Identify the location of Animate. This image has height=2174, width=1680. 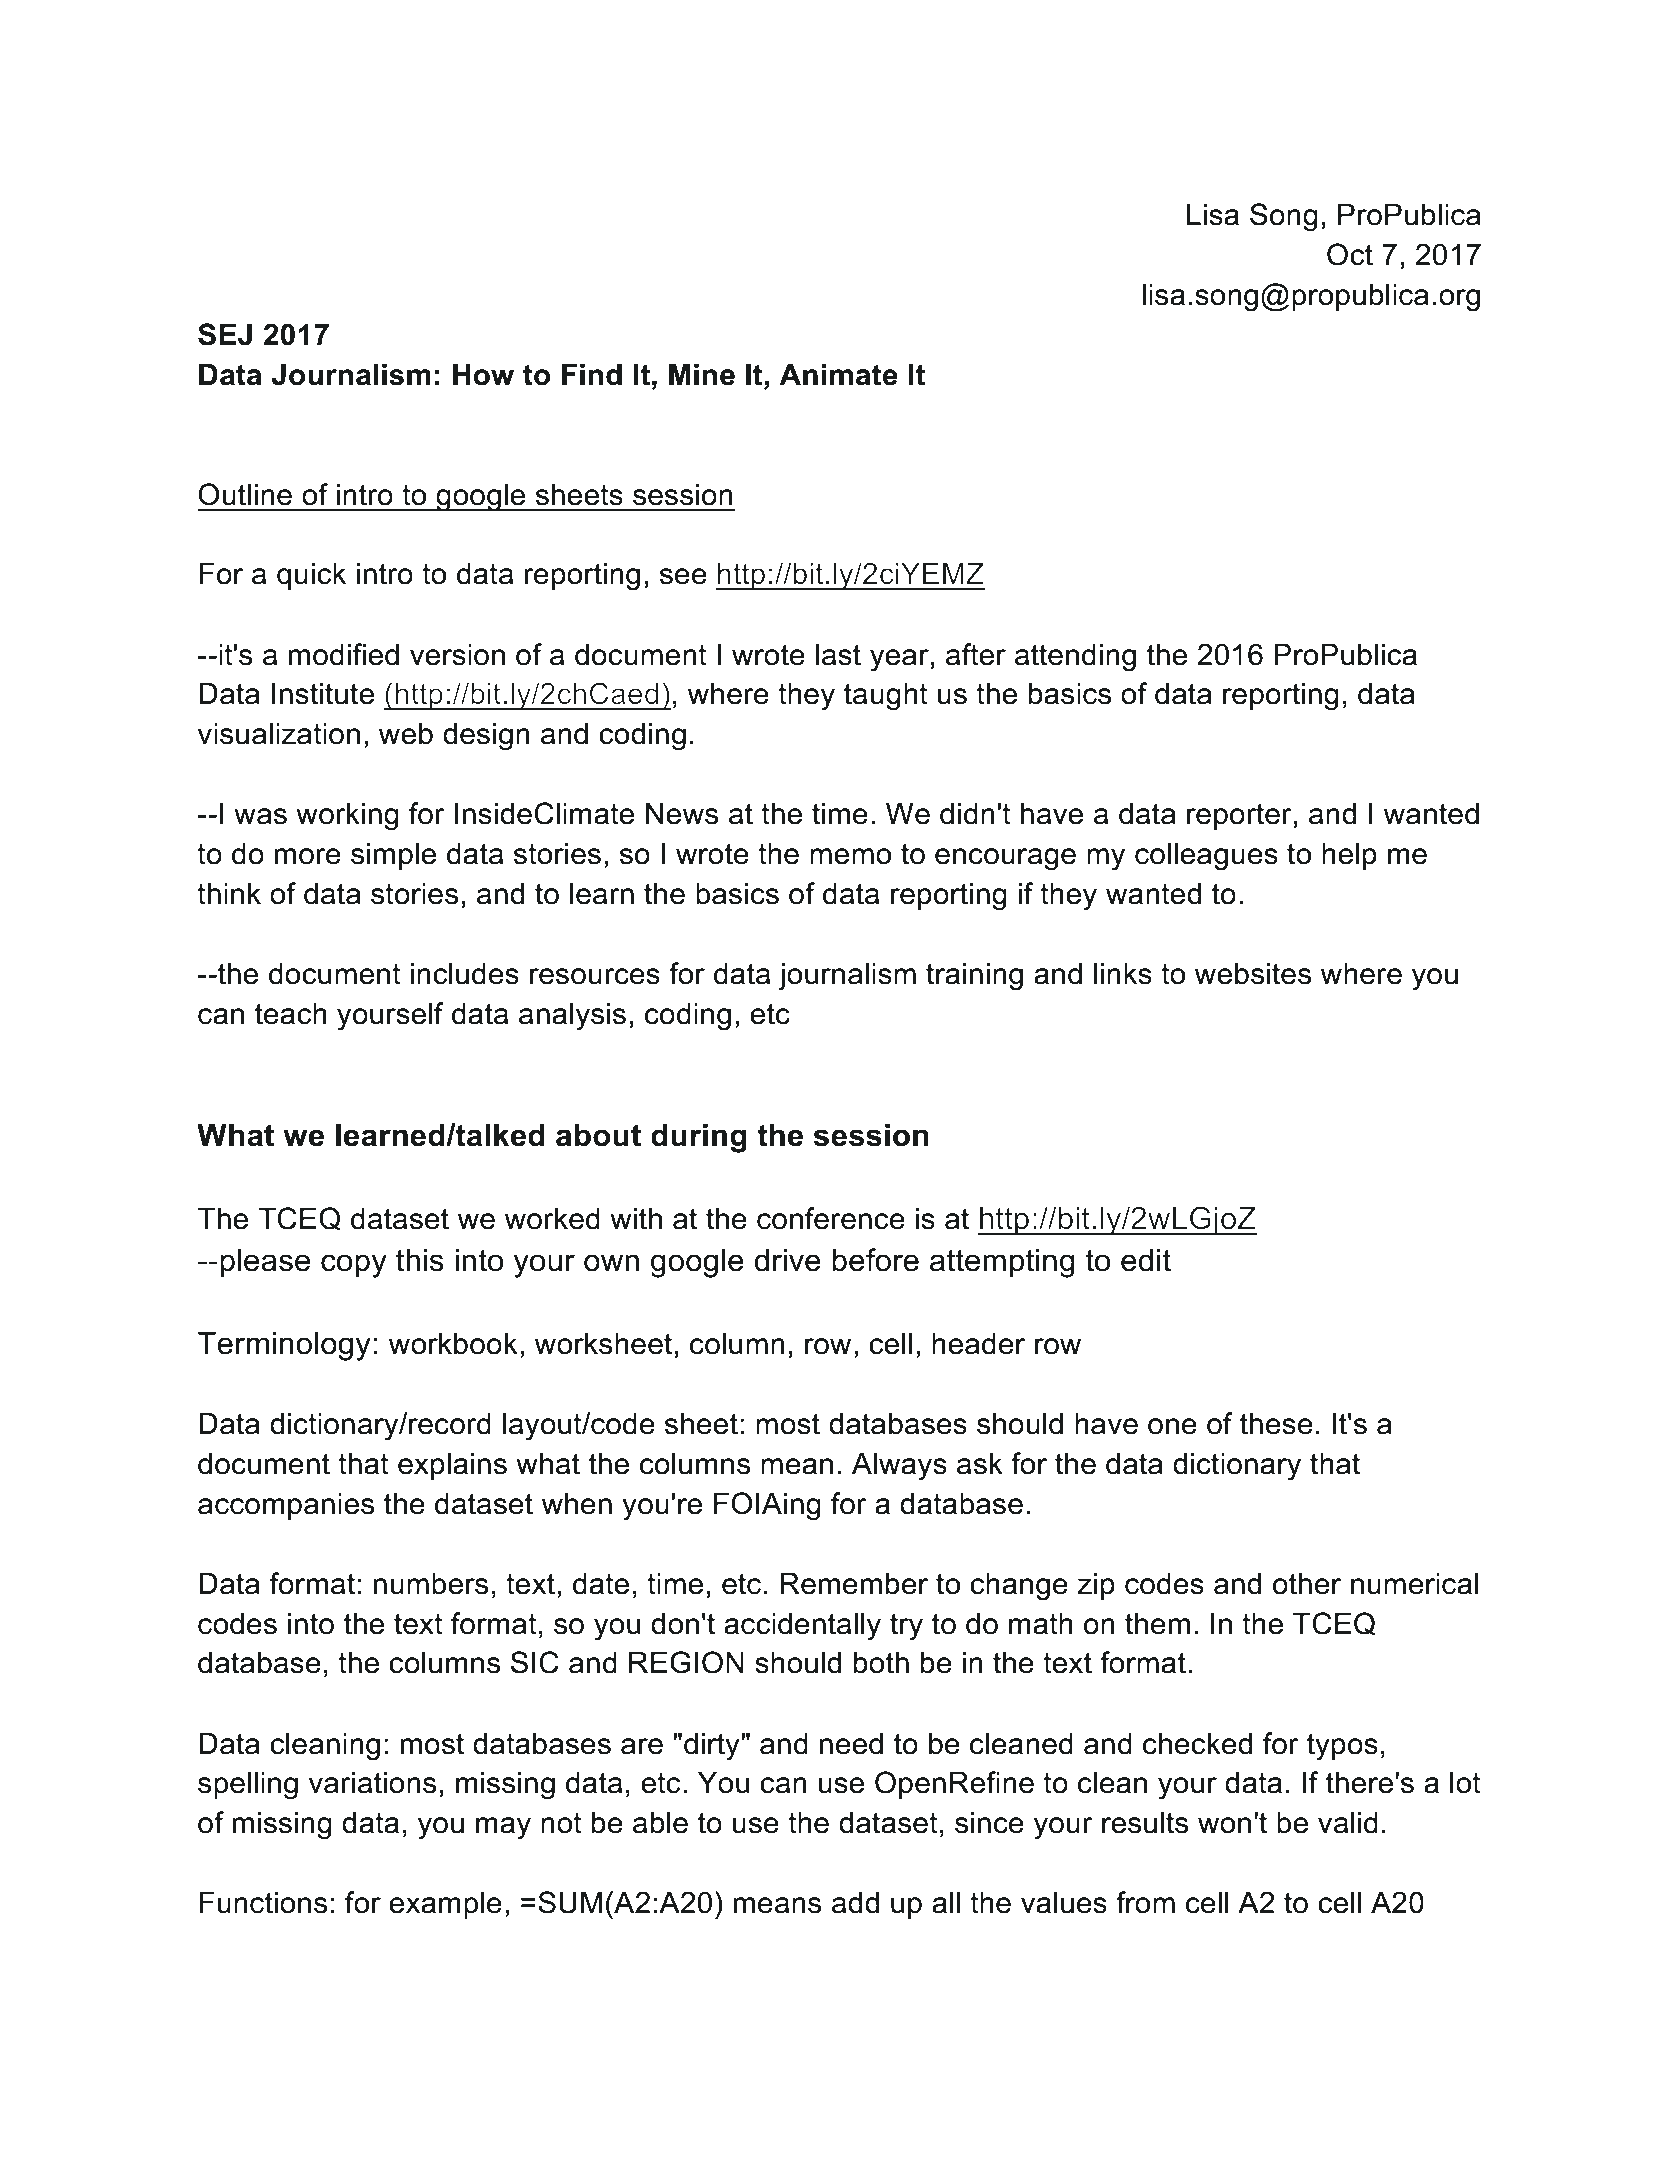
(838, 374).
